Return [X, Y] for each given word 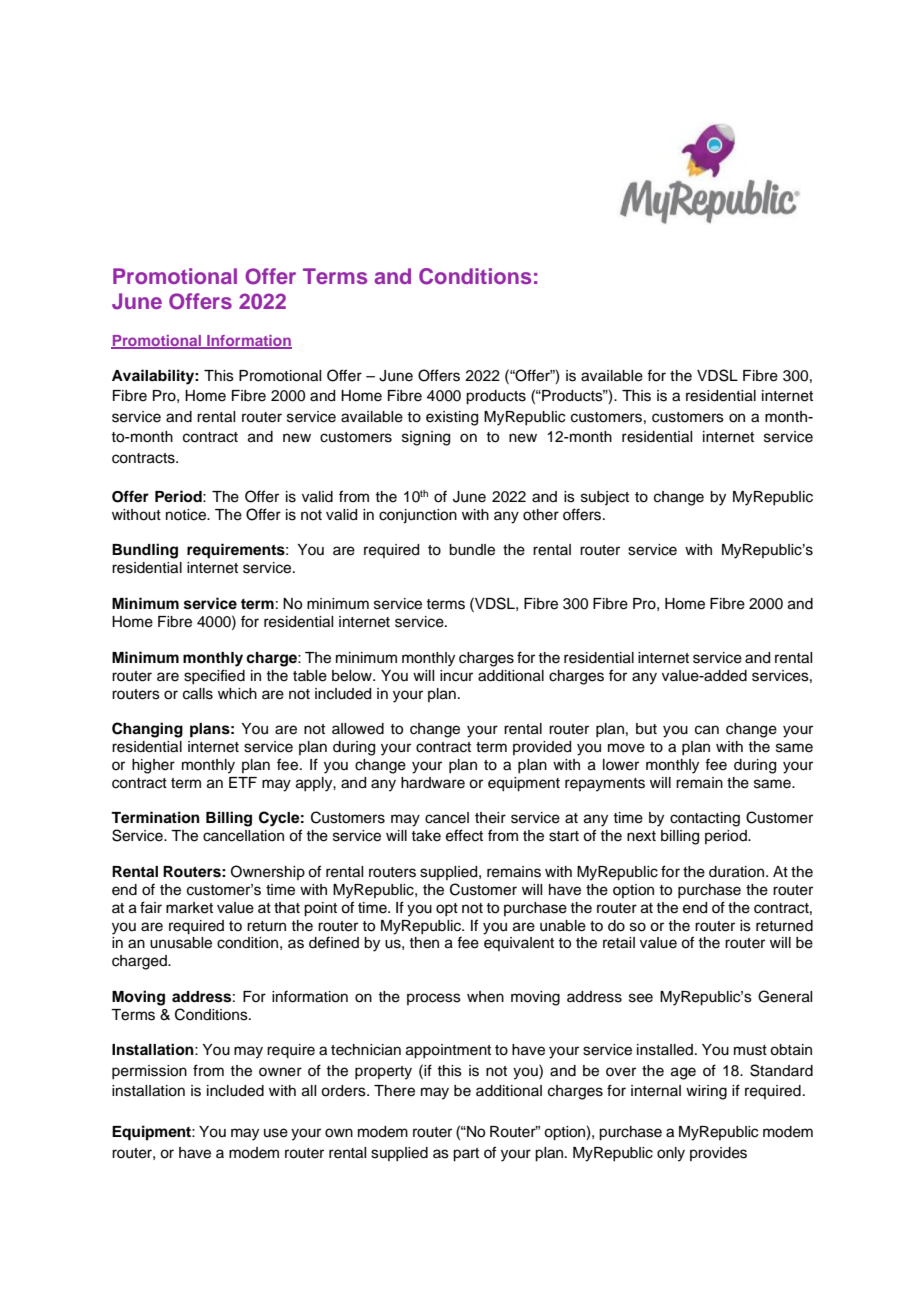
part [466, 1155]
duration [738, 872]
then [424, 943]
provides [718, 1154]
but [646, 729]
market [189, 908]
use [276, 1133]
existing [452, 418]
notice [187, 515]
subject [605, 498]
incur [456, 676]
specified [214, 676]
